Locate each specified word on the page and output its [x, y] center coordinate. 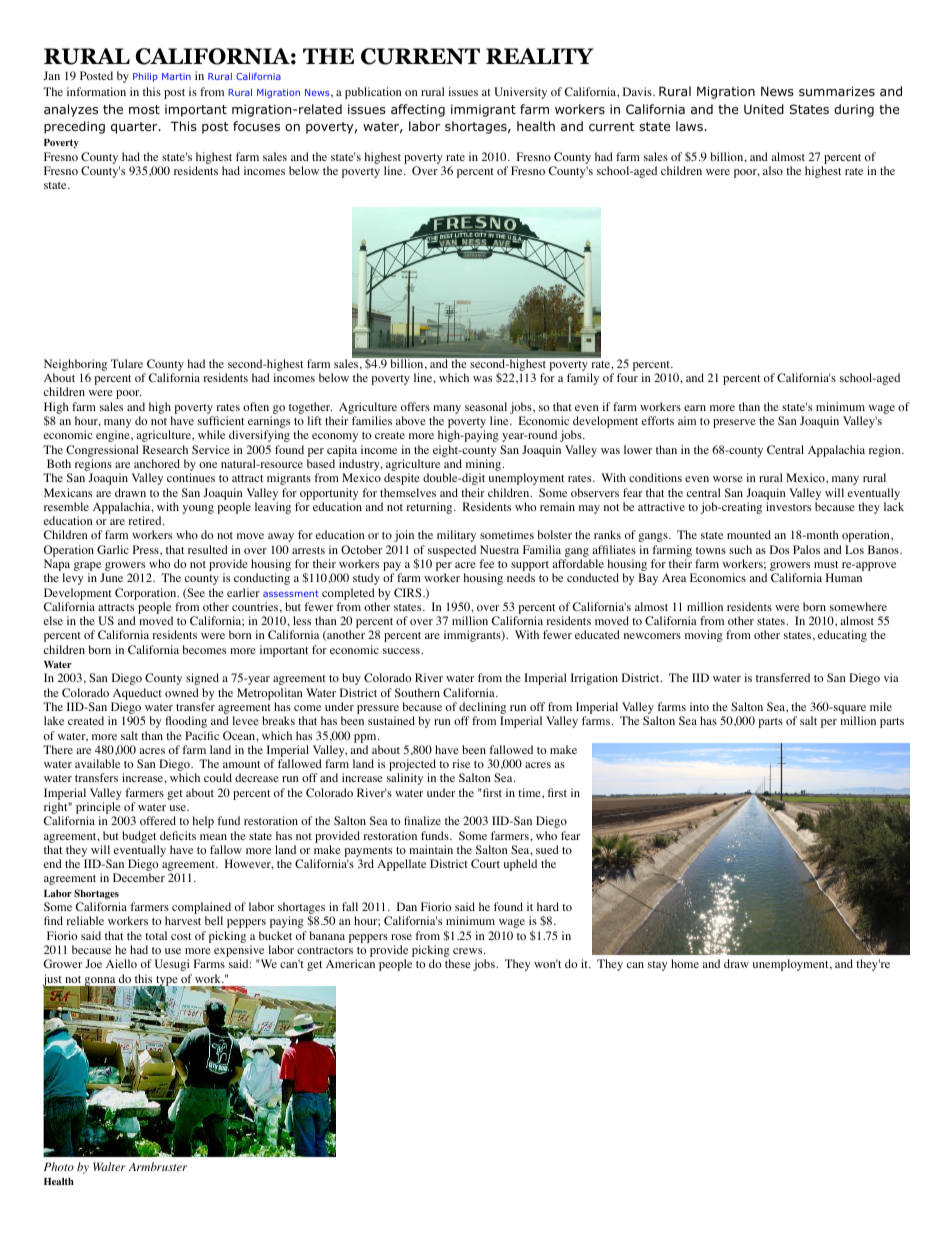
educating [842, 636]
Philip [145, 77]
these [458, 963]
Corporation [147, 594]
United [764, 109]
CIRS [409, 593]
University [520, 93]
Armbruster [157, 1166]
